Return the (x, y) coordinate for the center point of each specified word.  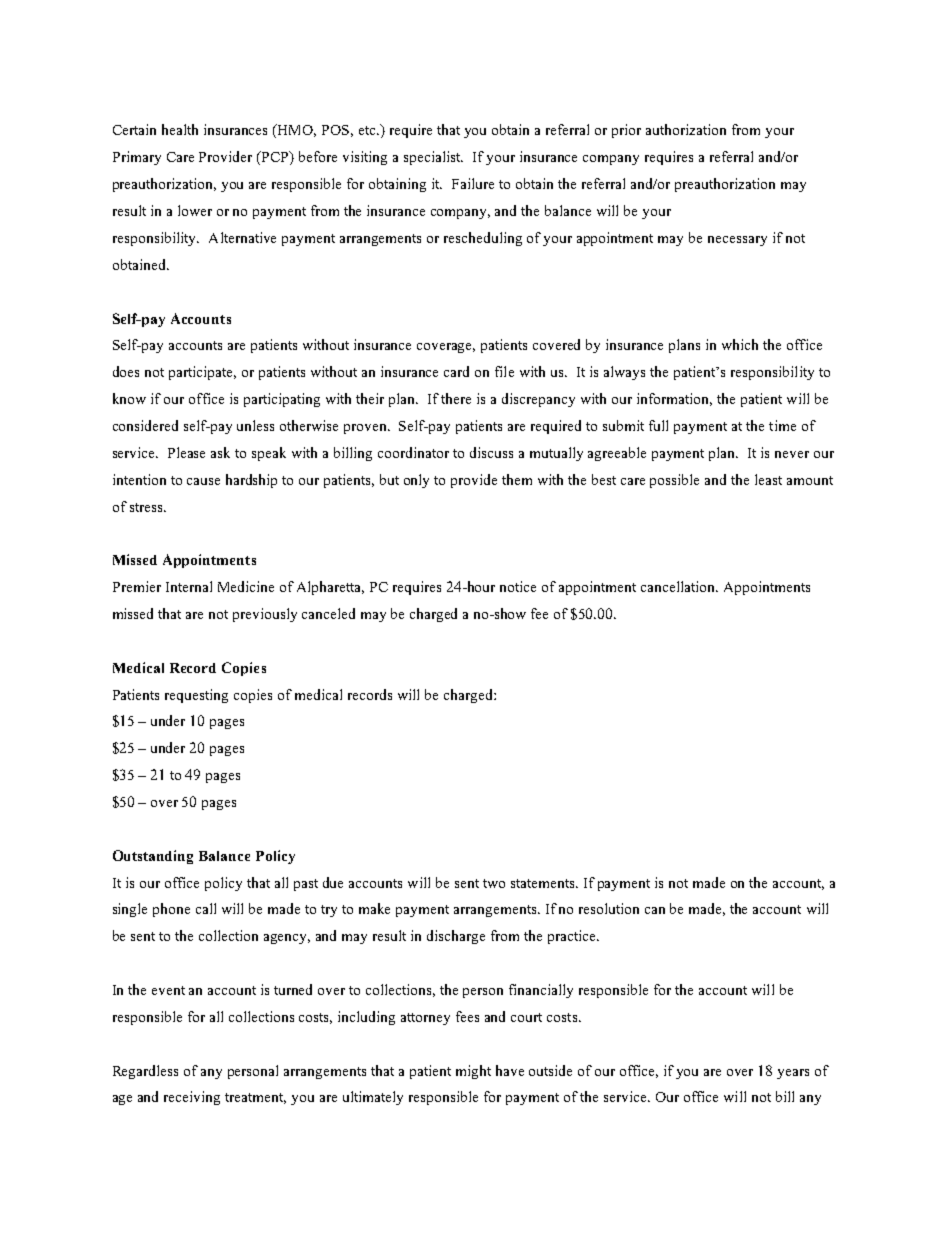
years (793, 1074)
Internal (189, 586)
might (473, 1072)
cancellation (679, 586)
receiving (192, 1098)
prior (626, 131)
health (180, 129)
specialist (433, 158)
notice (518, 586)
